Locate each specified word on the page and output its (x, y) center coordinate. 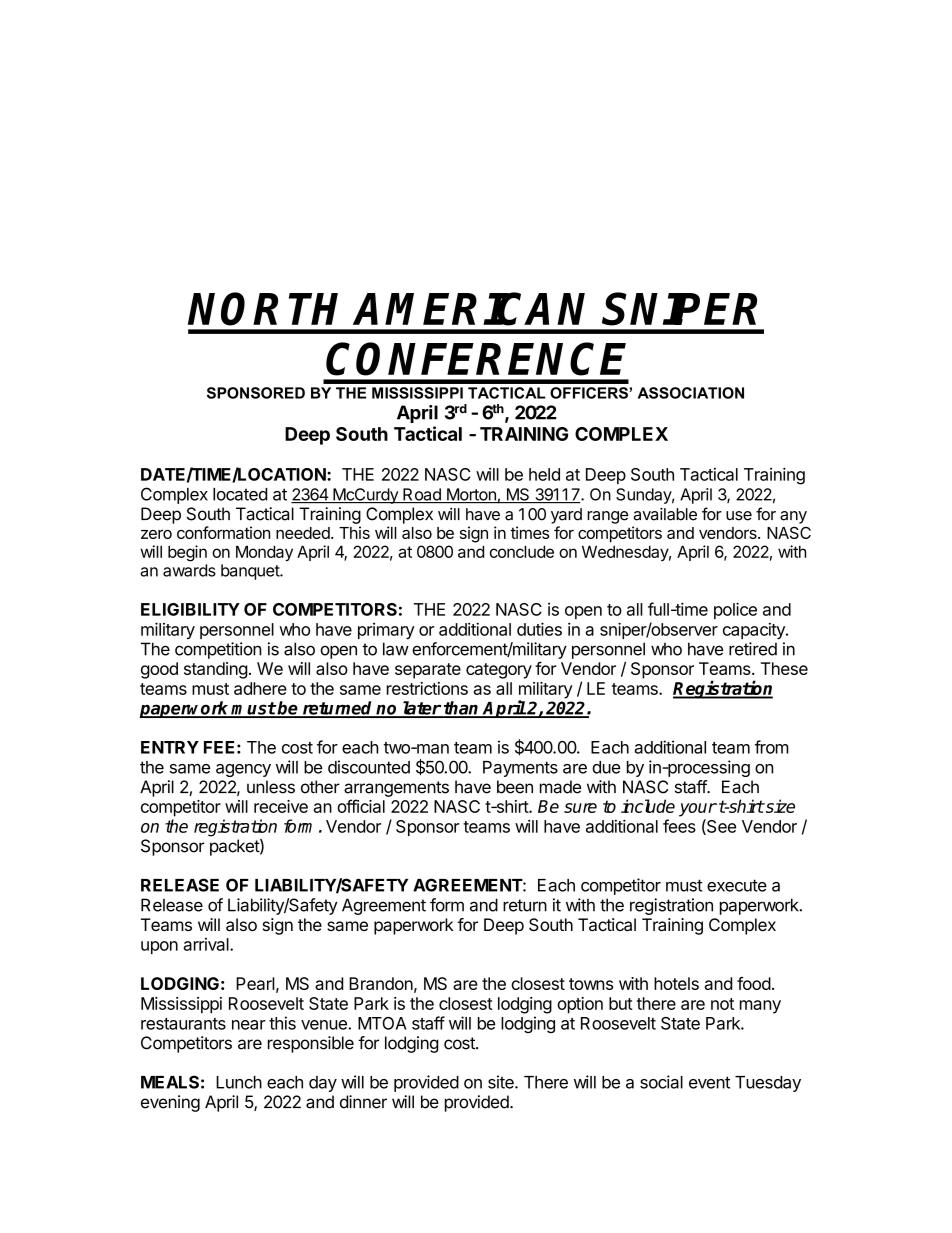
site (502, 1082)
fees (679, 826)
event (709, 1082)
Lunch (239, 1082)
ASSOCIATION (691, 393)
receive (281, 806)
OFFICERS (589, 393)
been (515, 787)
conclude (522, 551)
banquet (251, 572)
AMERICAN (469, 309)
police (735, 610)
